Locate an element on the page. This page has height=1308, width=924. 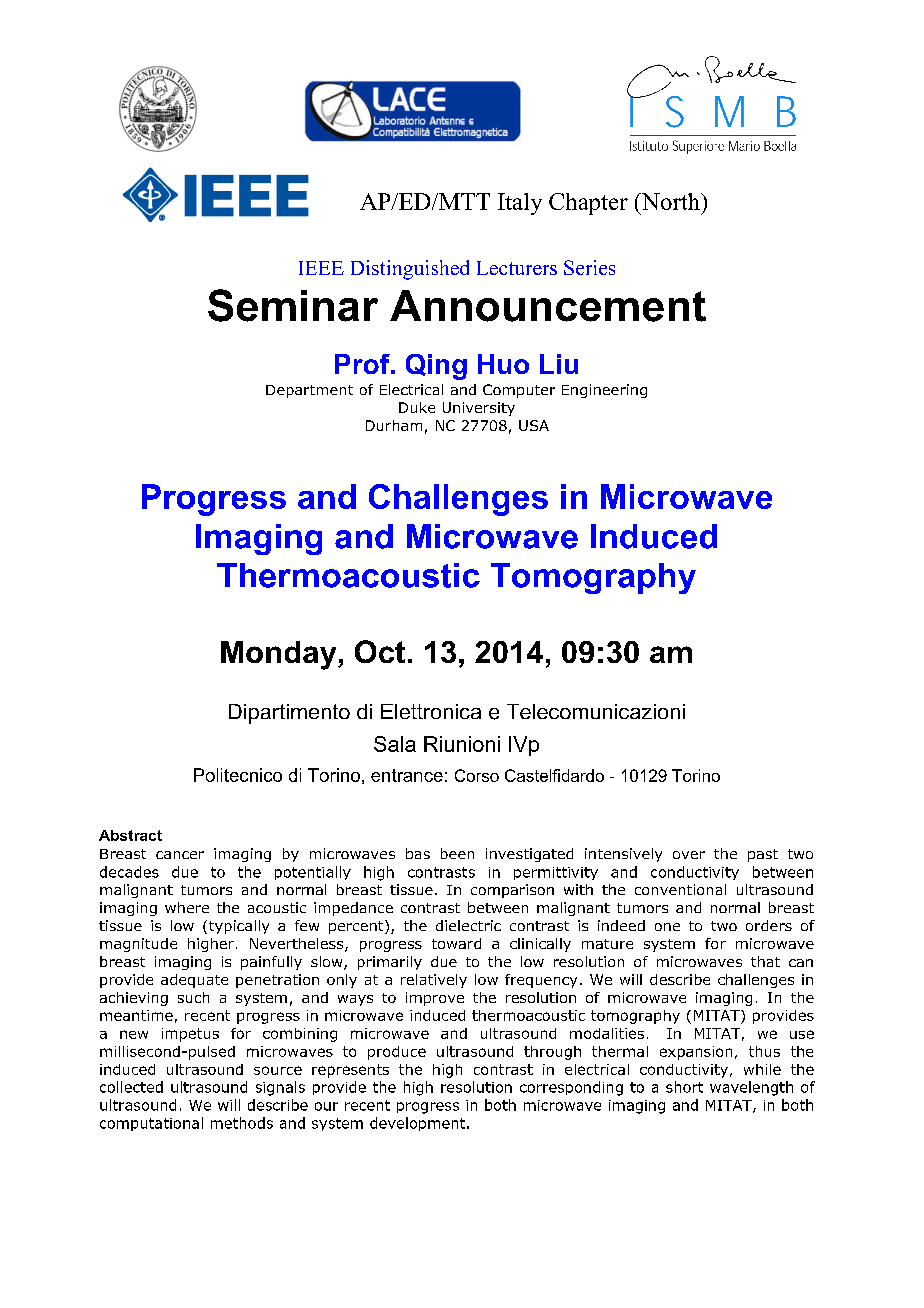
North is located at coordinates (670, 201).
